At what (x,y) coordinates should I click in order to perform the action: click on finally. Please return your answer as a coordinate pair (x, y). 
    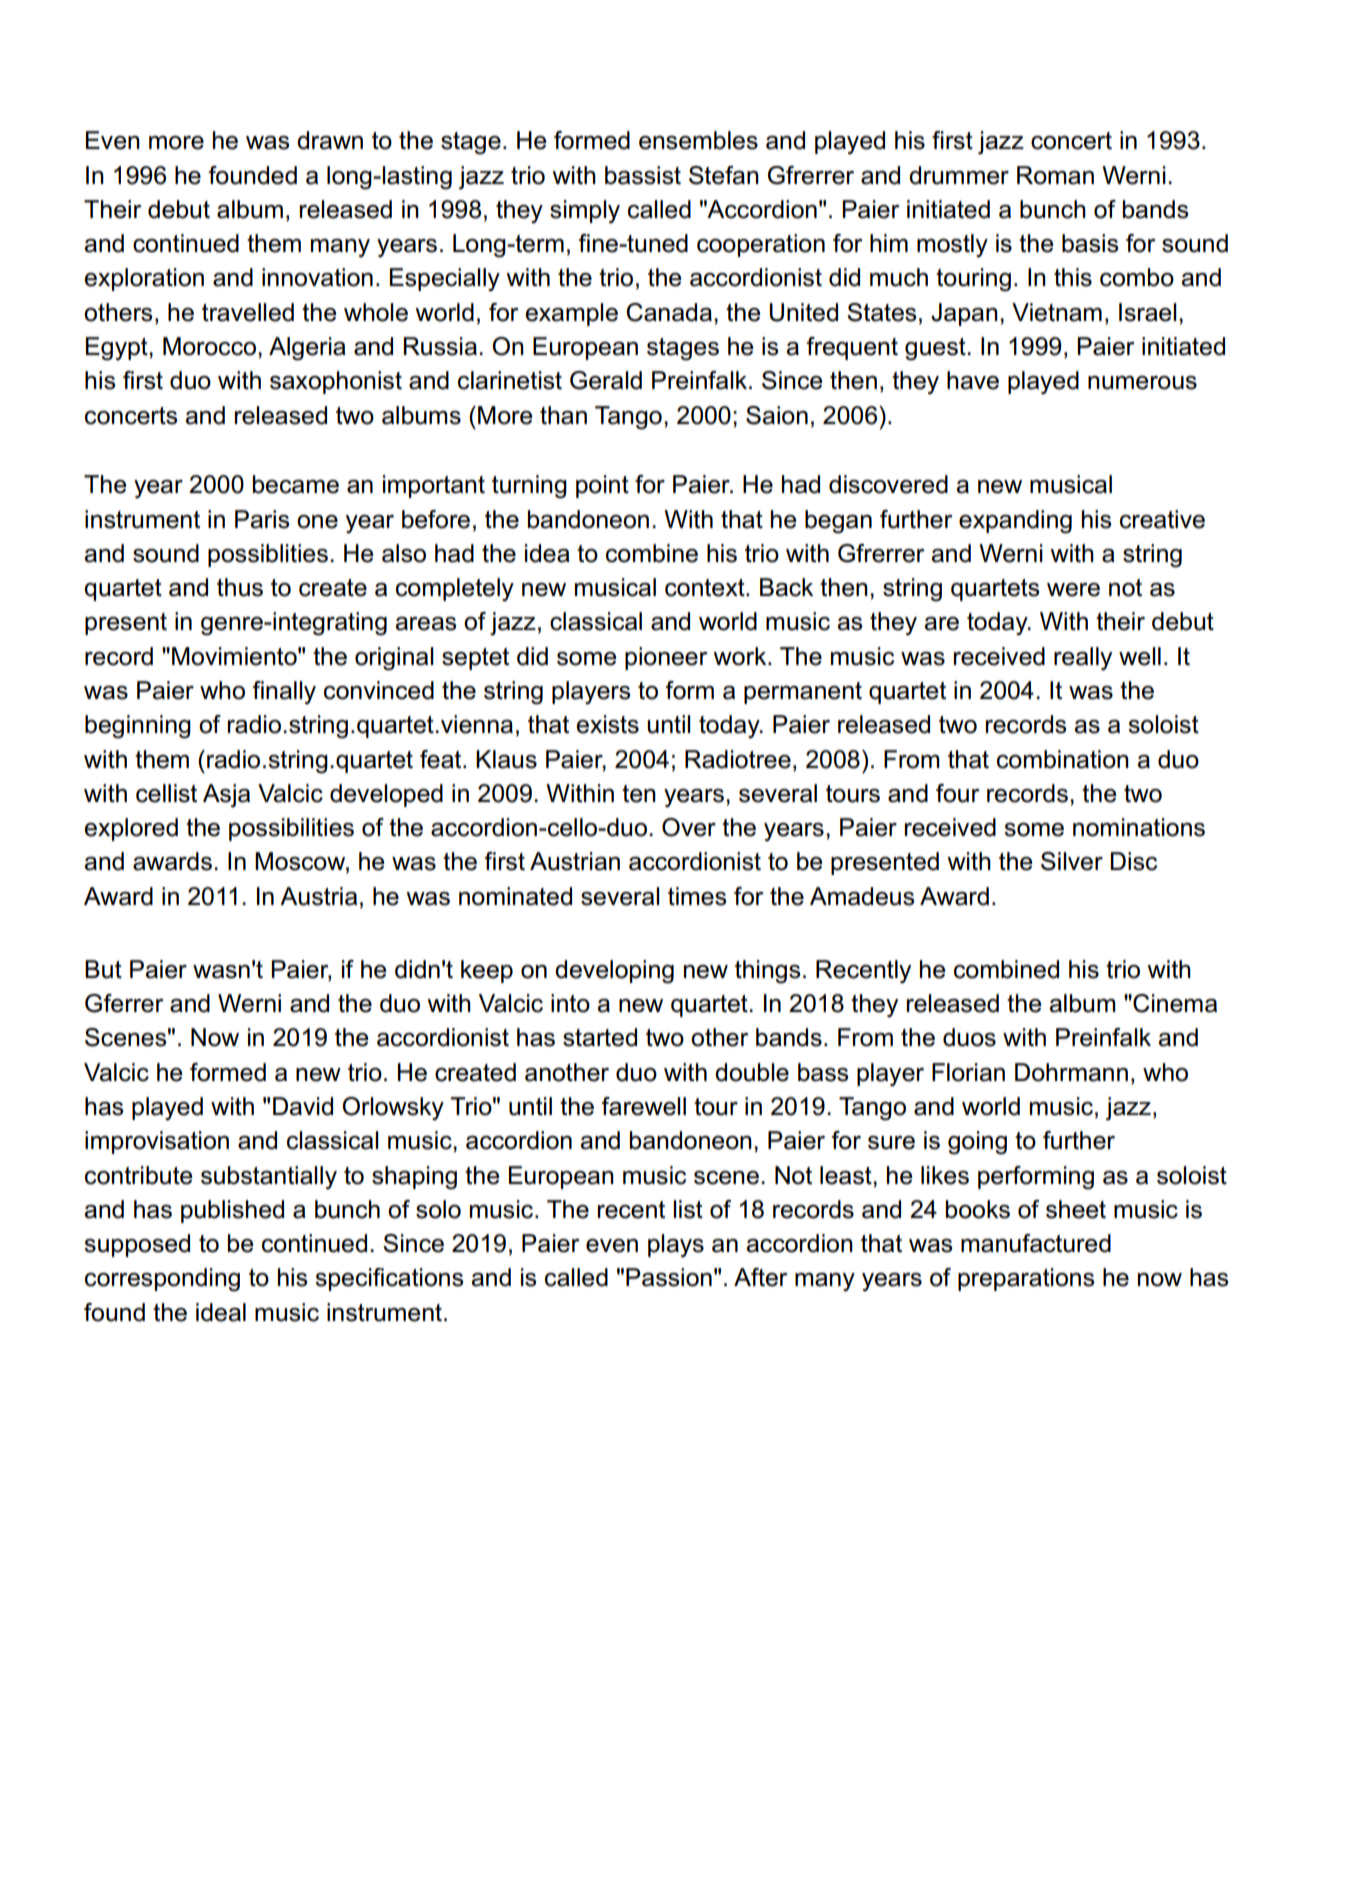
    Looking at the image, I should click on (284, 693).
